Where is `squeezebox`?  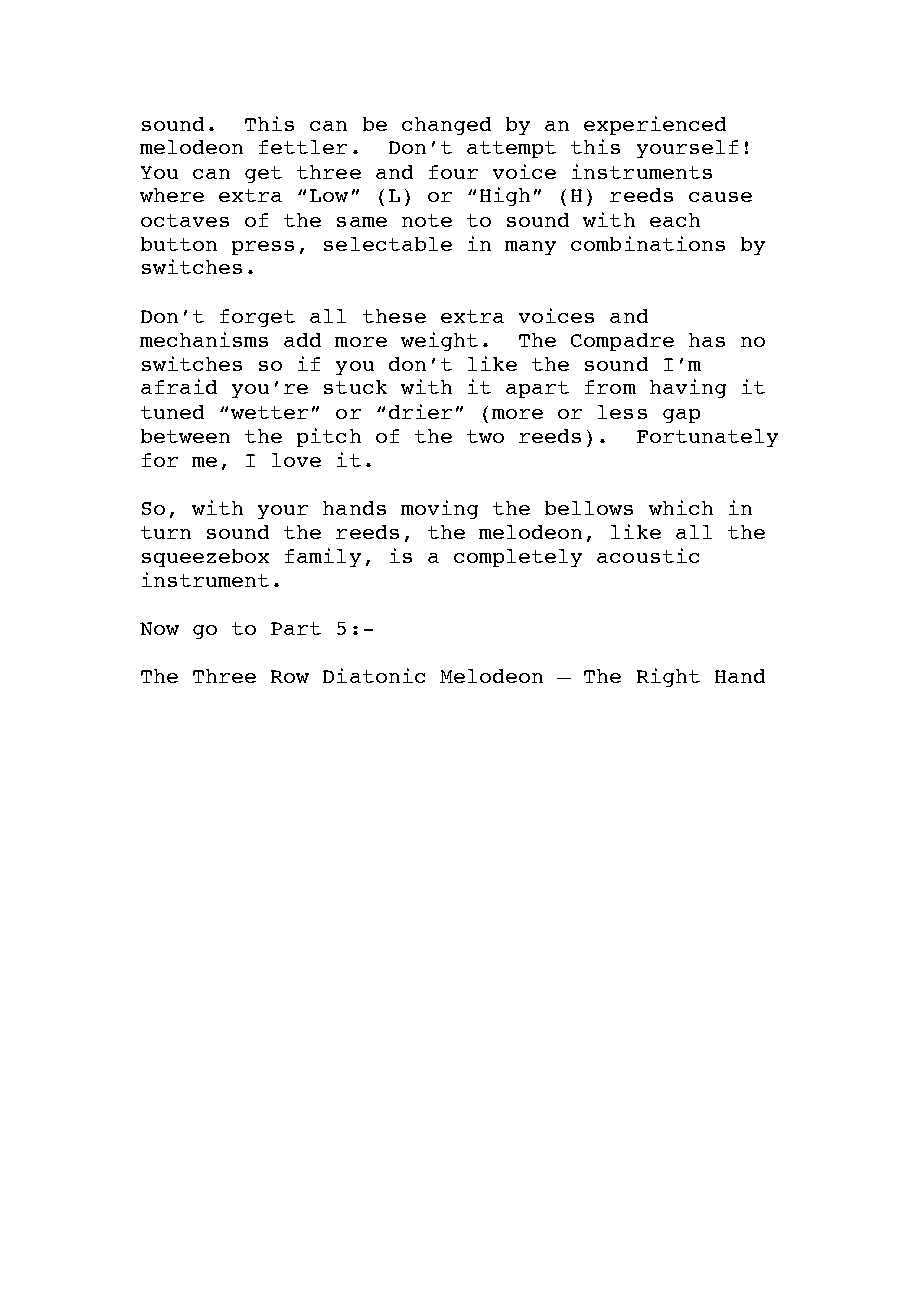 squeezebox is located at coordinates (205, 558).
